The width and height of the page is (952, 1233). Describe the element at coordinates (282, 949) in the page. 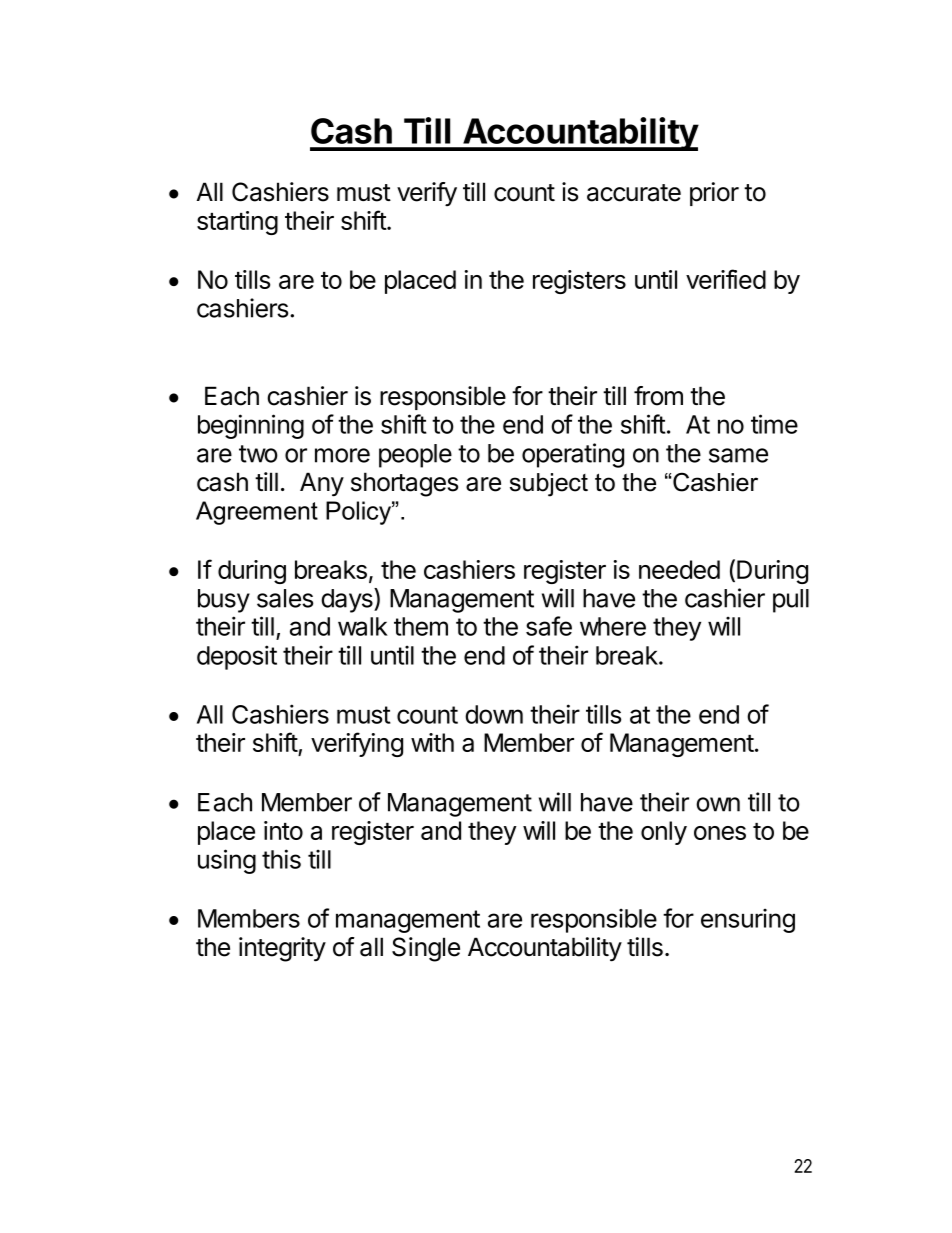

I see `integrity` at that location.
